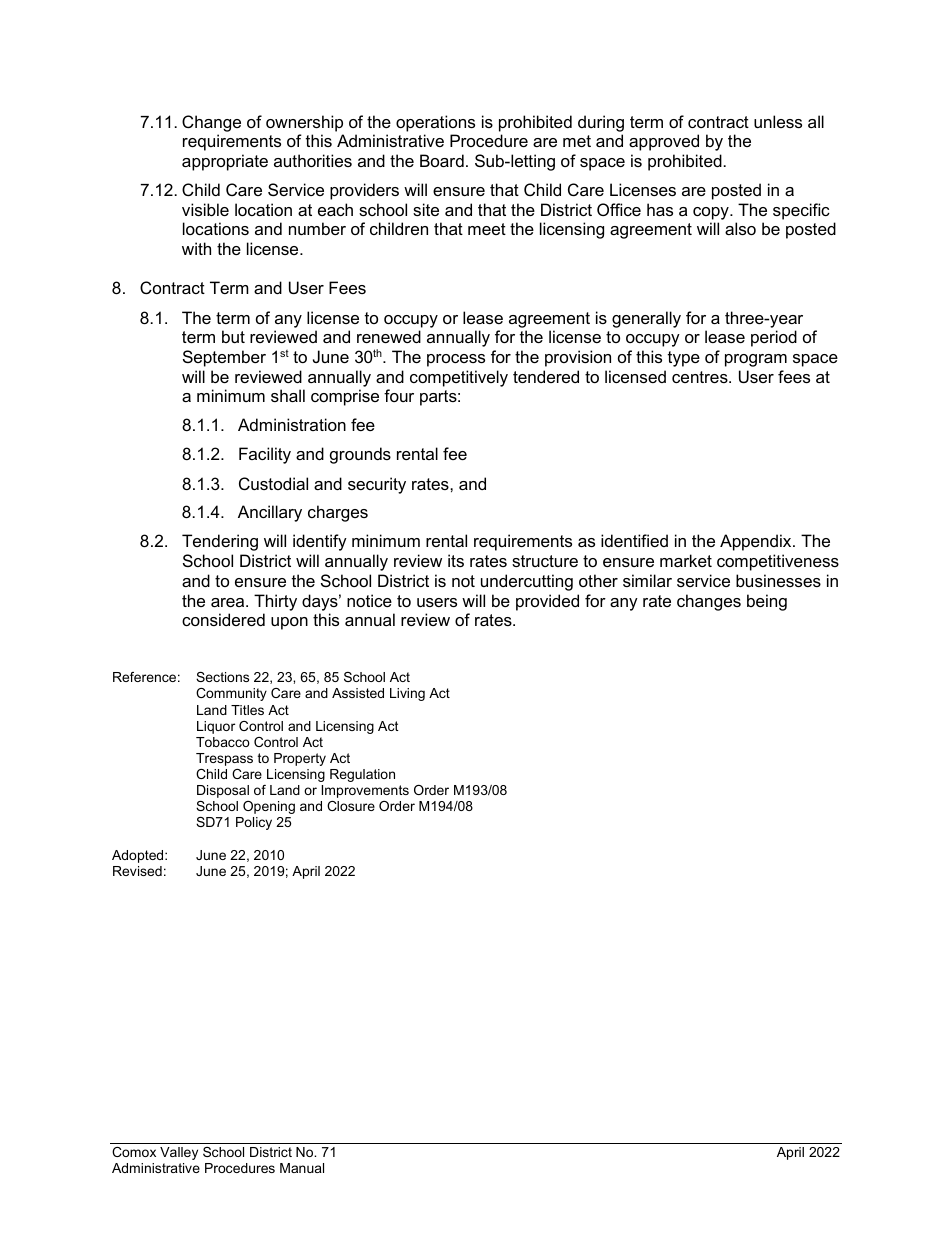 This page has height=1233, width=952. What do you see at coordinates (664, 142) in the page?
I see `approved` at bounding box center [664, 142].
